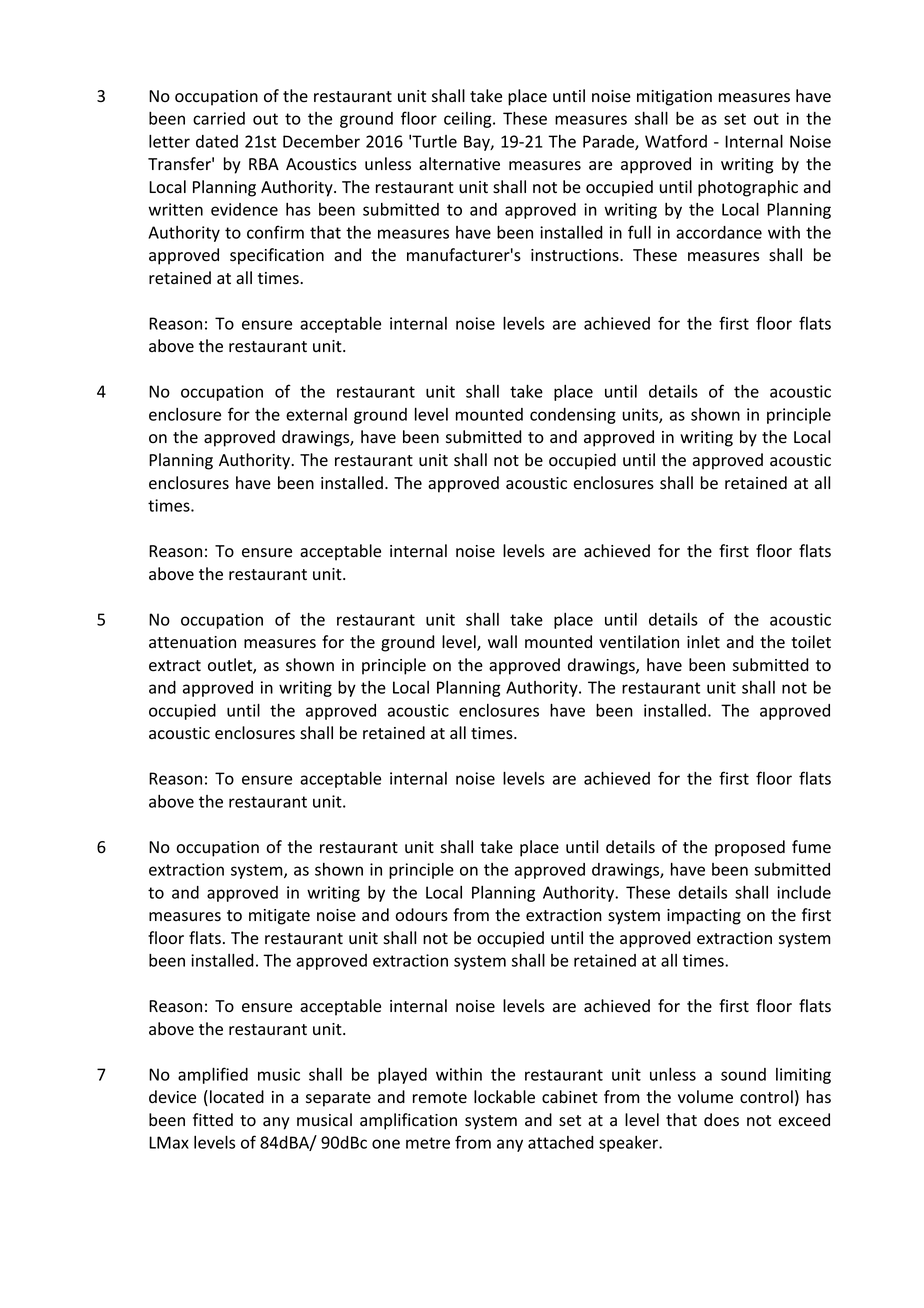 This image has width=924, height=1308. Describe the element at coordinates (469, 120) in the image. I see `ceiling` at that location.
